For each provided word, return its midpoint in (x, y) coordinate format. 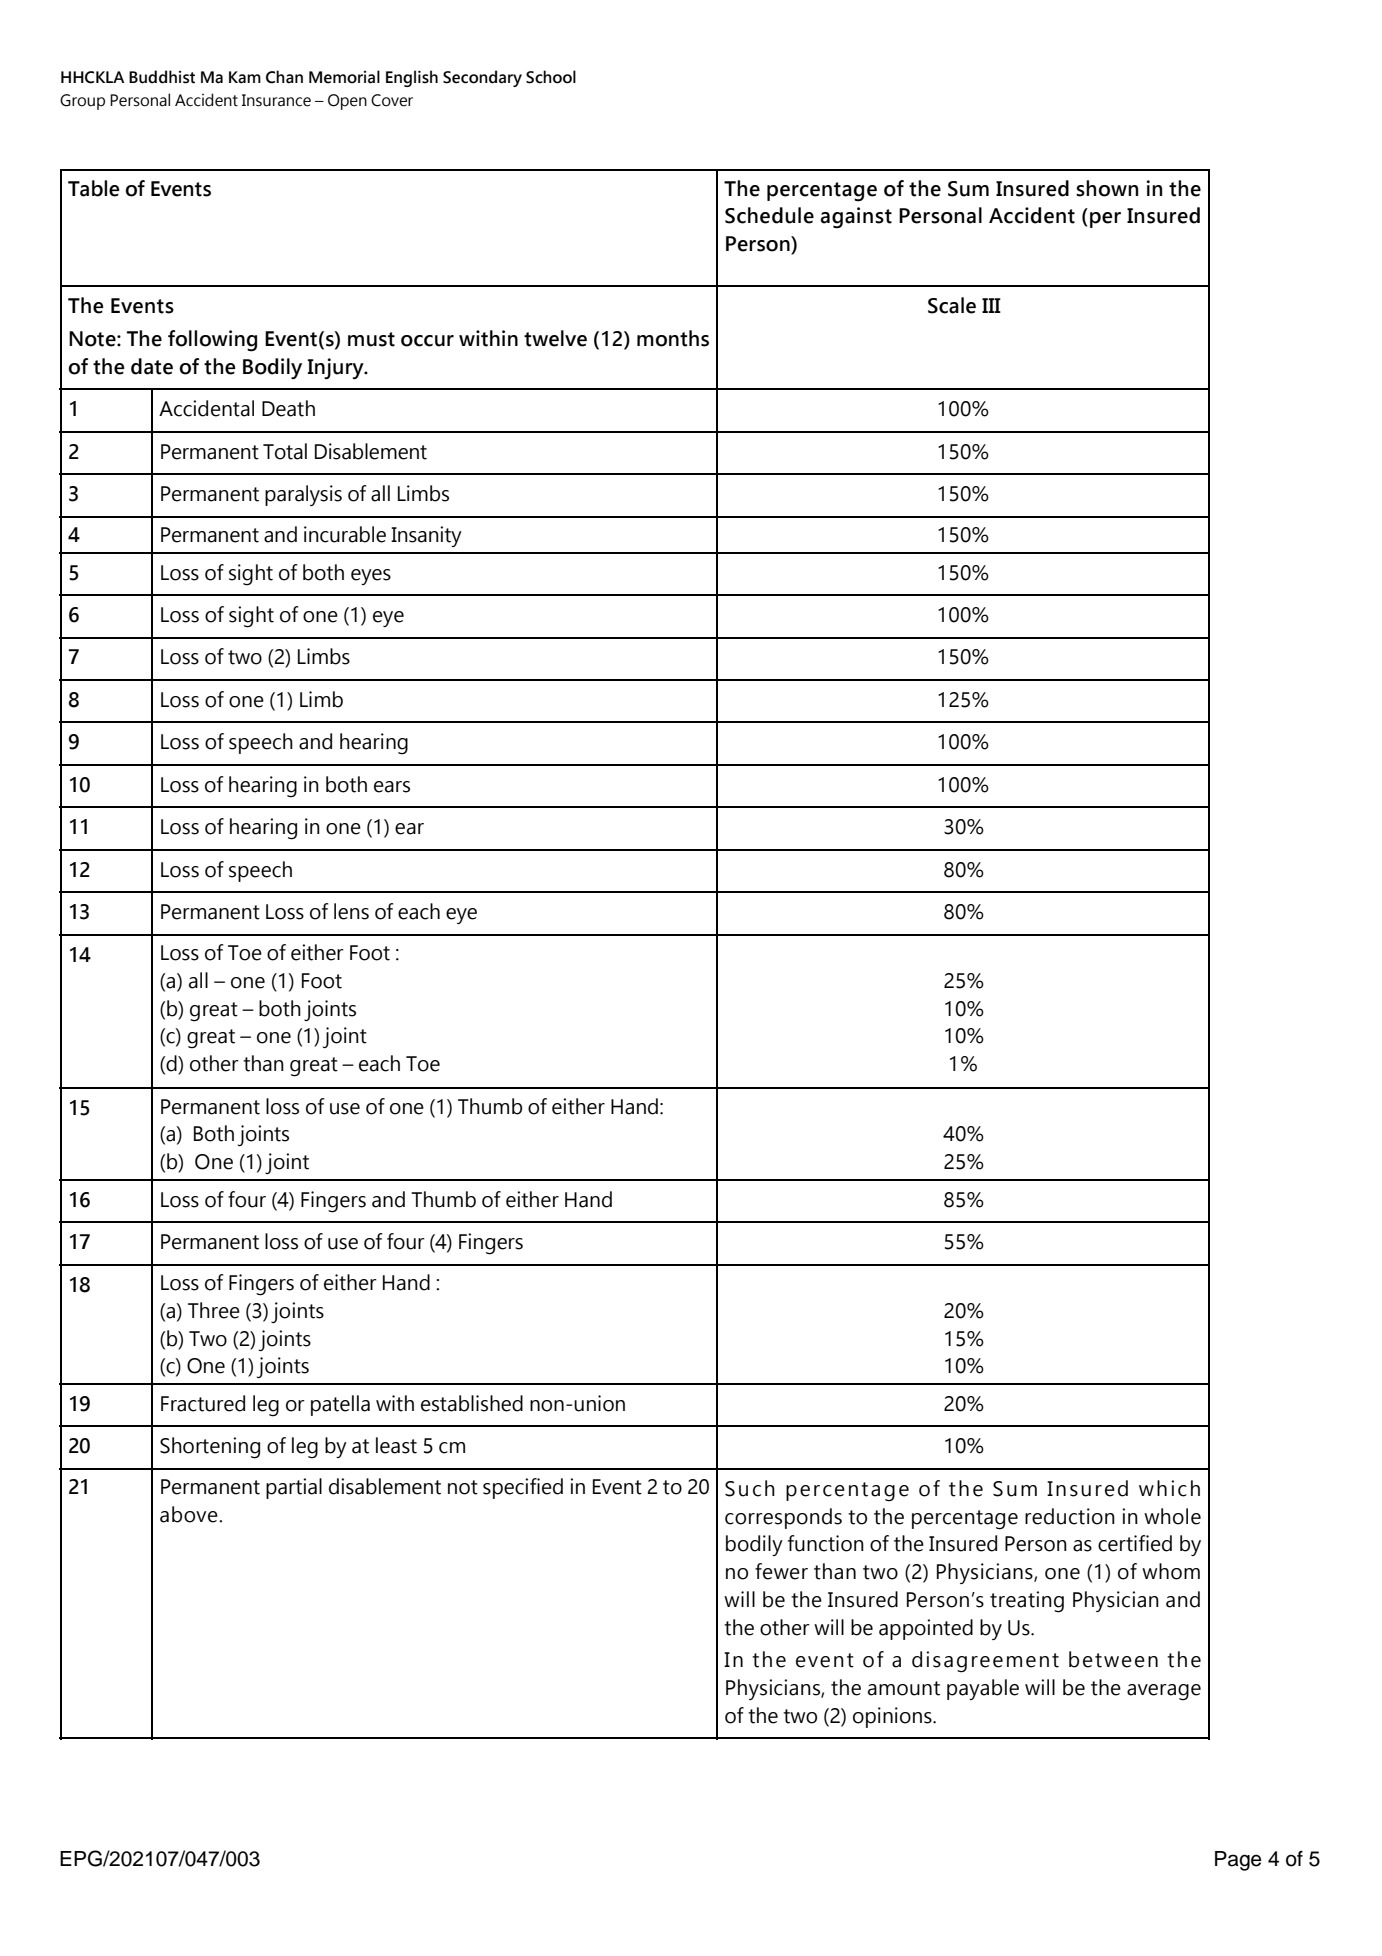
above (190, 1514)
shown (1107, 188)
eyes (371, 577)
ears (392, 787)
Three (214, 1310)
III (991, 305)
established (472, 1403)
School (551, 77)
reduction (1070, 1516)
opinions (893, 1717)
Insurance (276, 100)
